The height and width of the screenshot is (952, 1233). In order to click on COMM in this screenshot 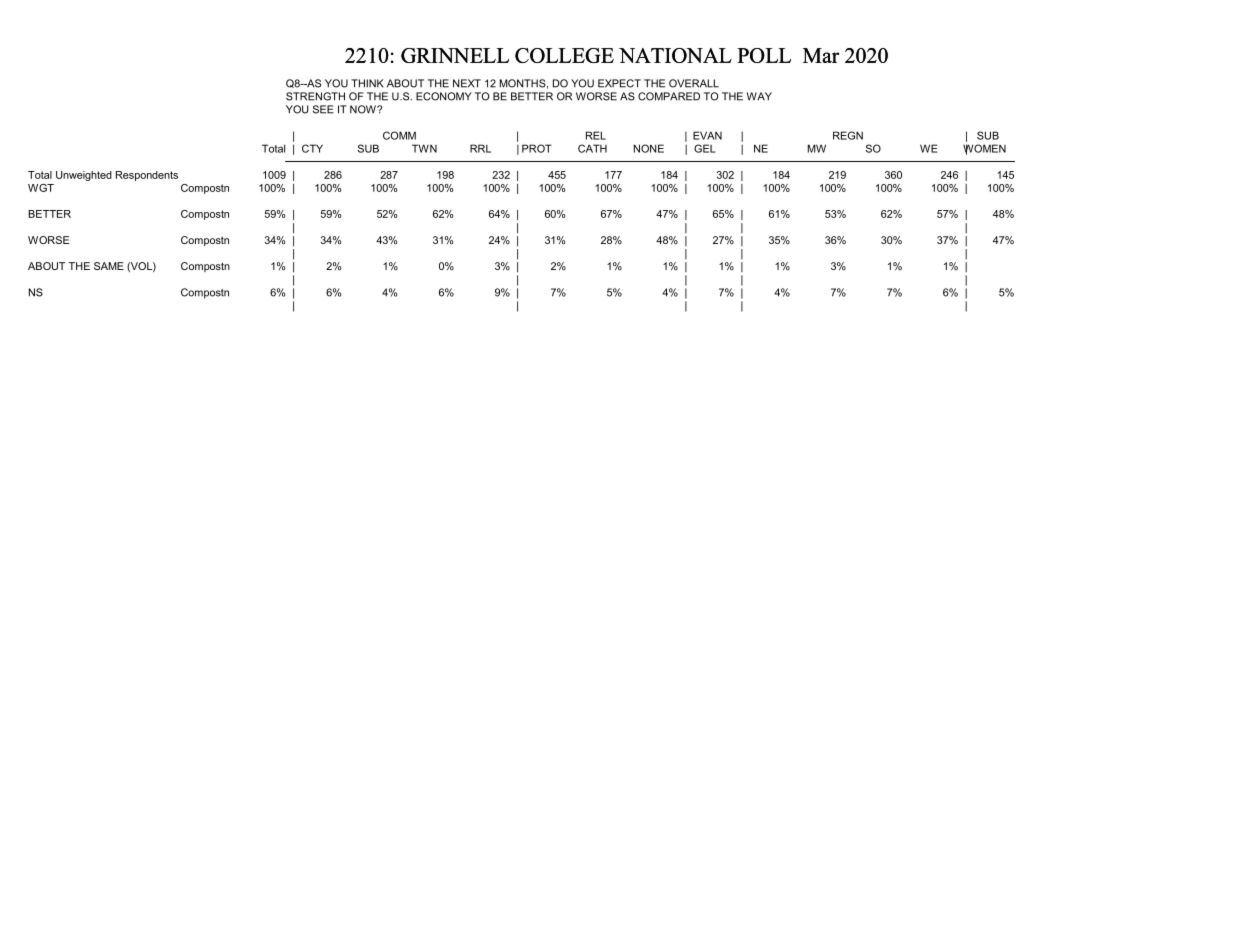, I will do `click(399, 135)`.
